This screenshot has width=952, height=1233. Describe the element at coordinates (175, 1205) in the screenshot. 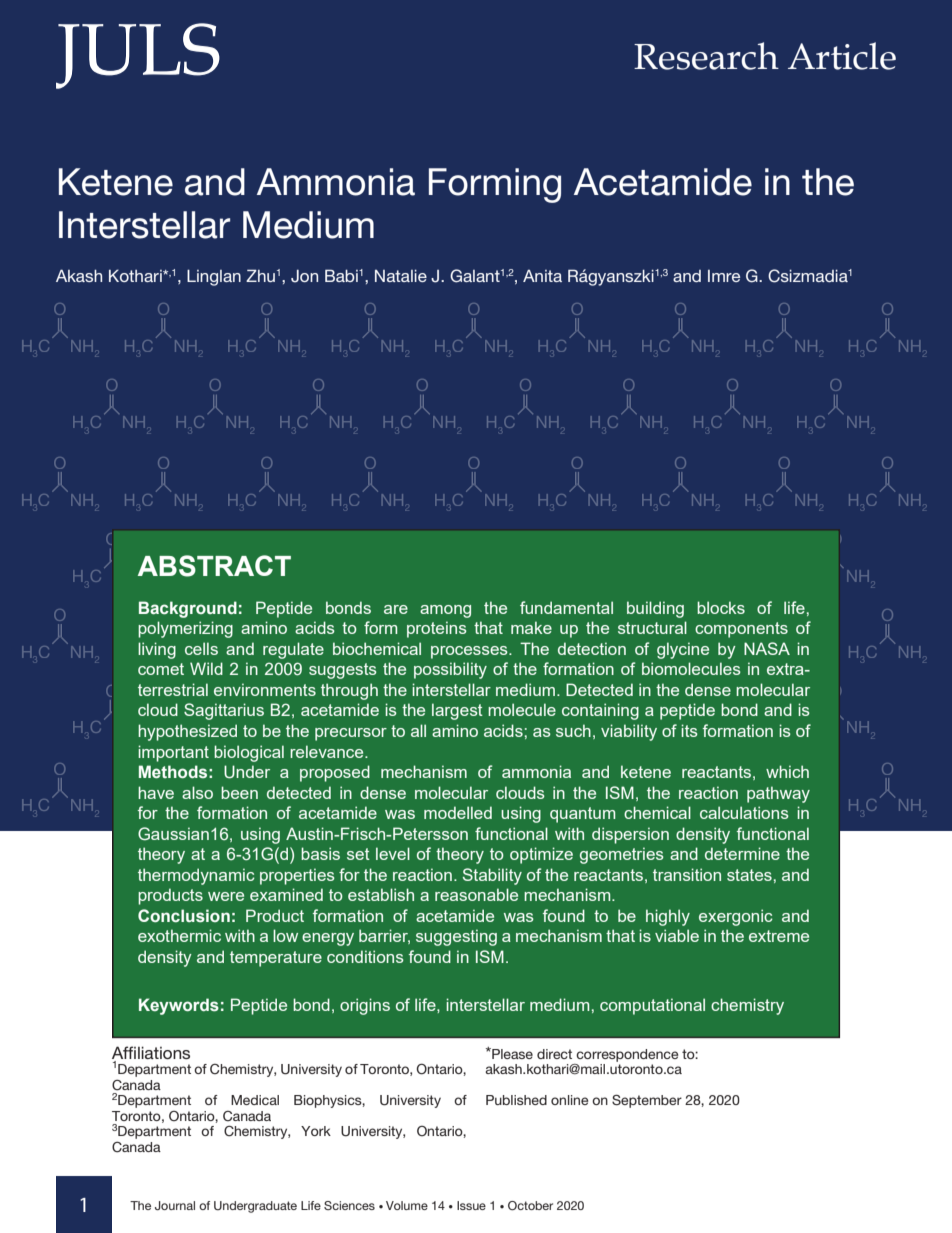

I see `Journal` at that location.
